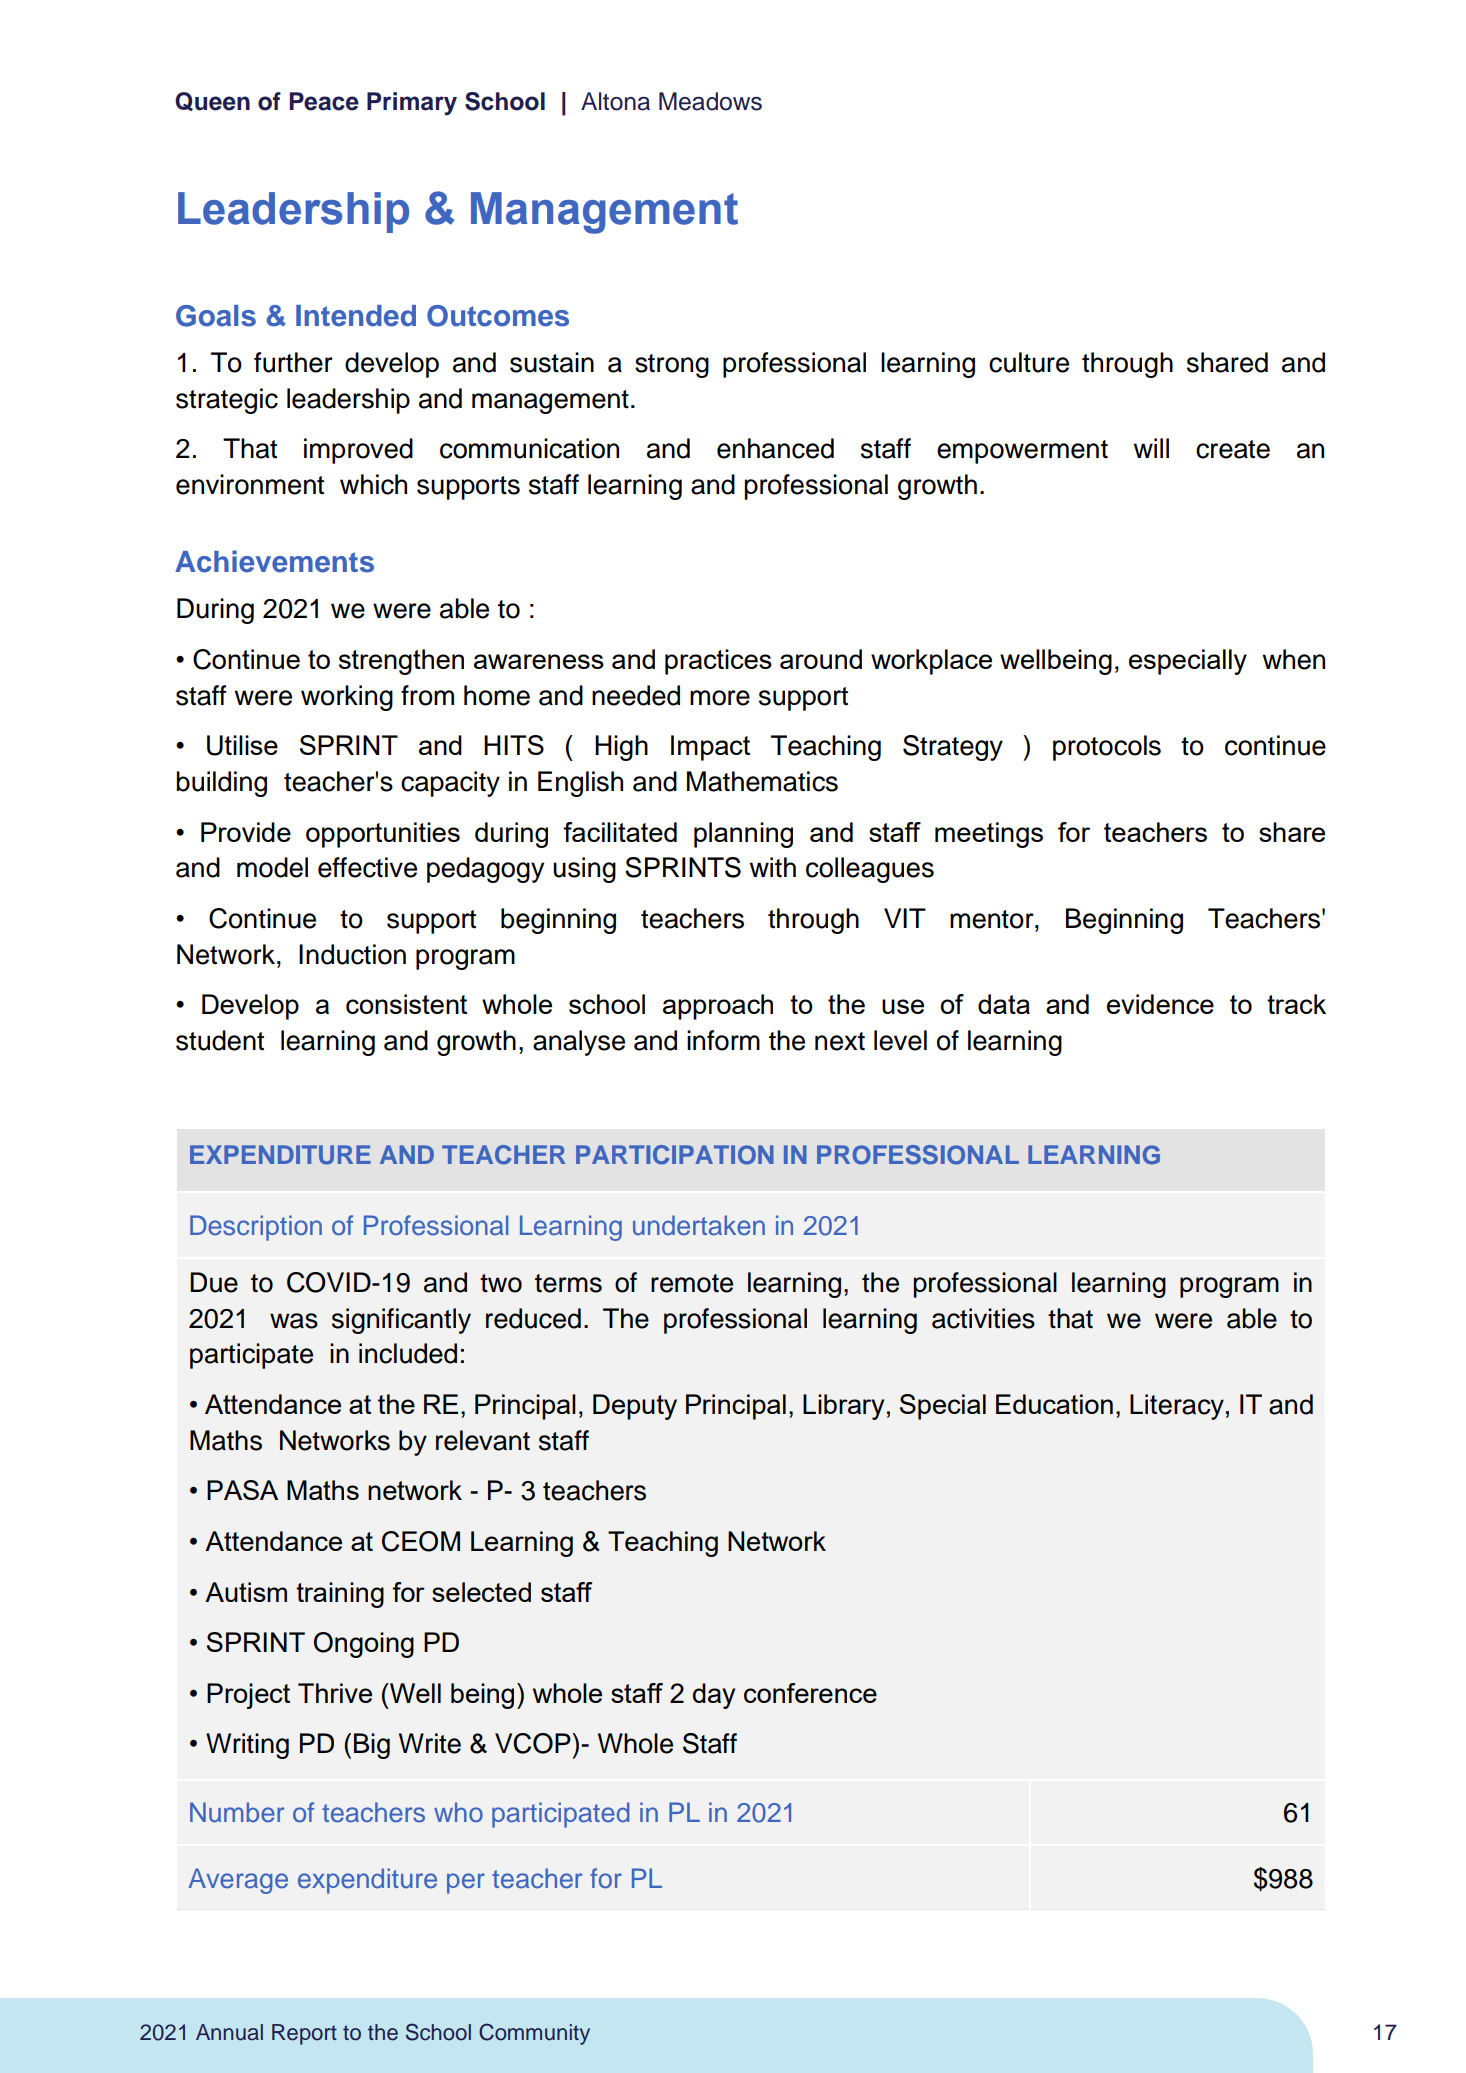  What do you see at coordinates (1293, 659) in the document?
I see `when` at bounding box center [1293, 659].
